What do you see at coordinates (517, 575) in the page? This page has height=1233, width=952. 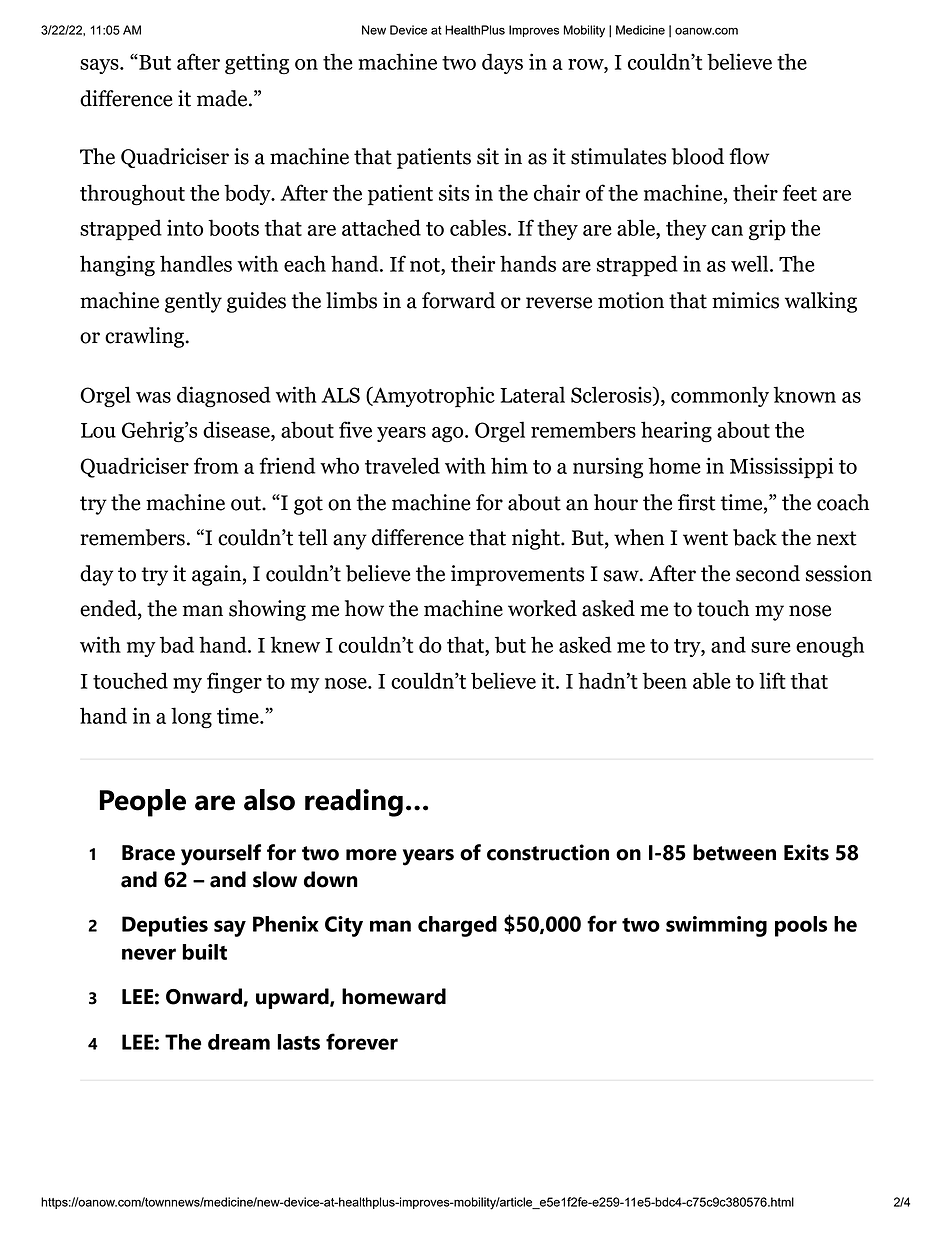 I see `improvements` at bounding box center [517, 575].
